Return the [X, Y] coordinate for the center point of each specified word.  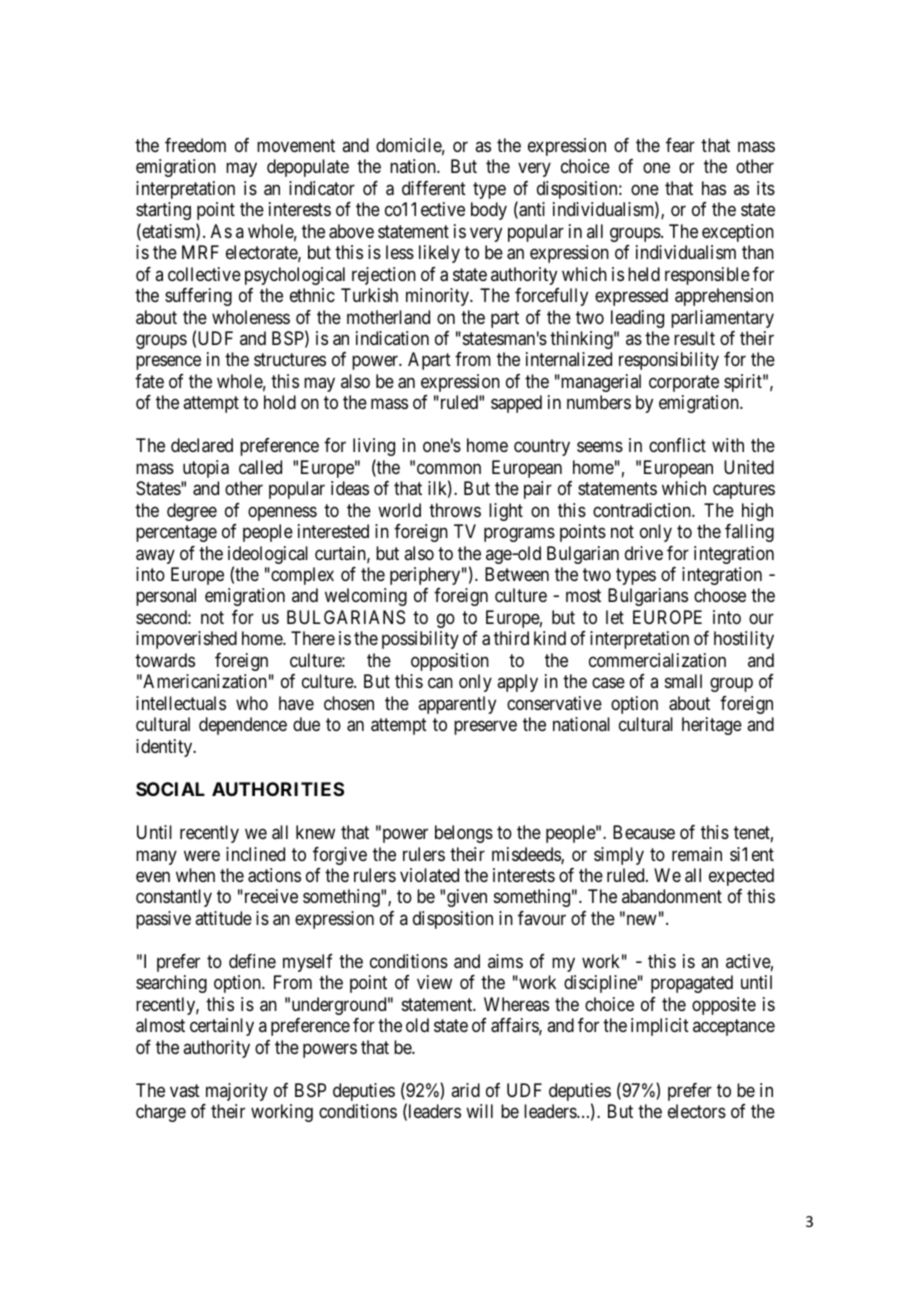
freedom [195, 145]
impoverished [186, 640]
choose [720, 595]
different [434, 188]
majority [237, 1092]
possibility [420, 640]
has [714, 188]
